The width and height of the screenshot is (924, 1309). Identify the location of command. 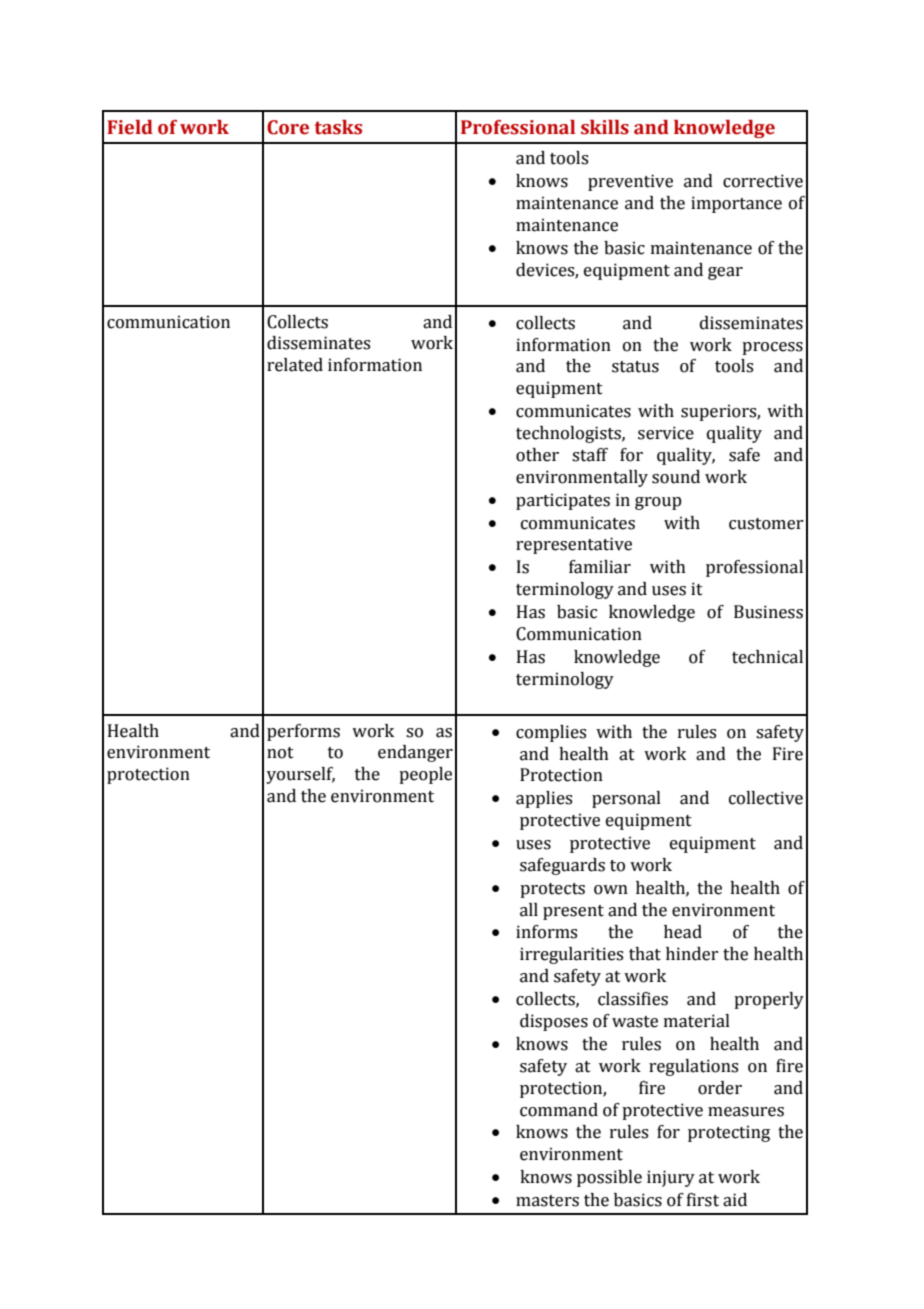
(559, 1110).
